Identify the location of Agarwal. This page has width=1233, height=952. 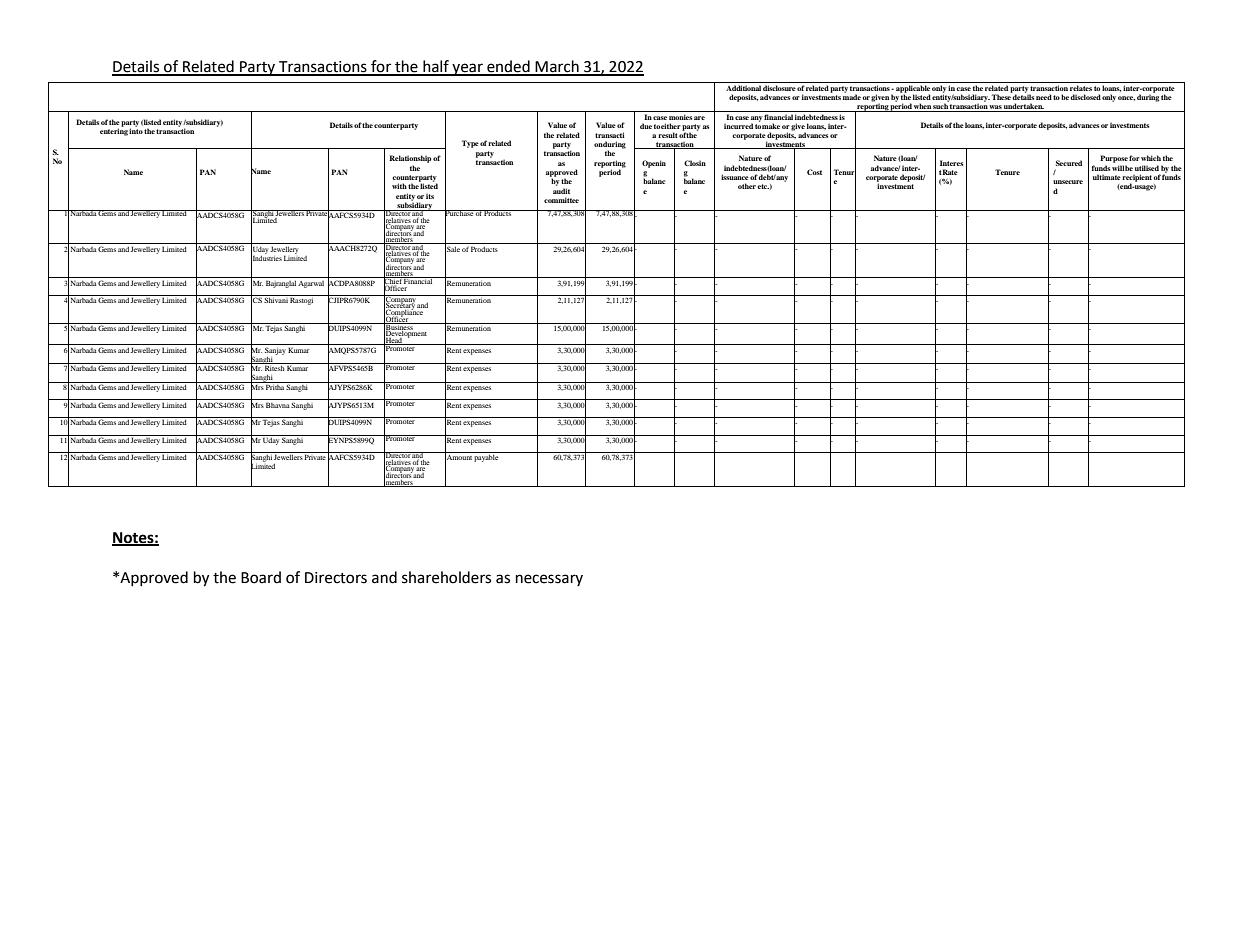
(311, 284).
